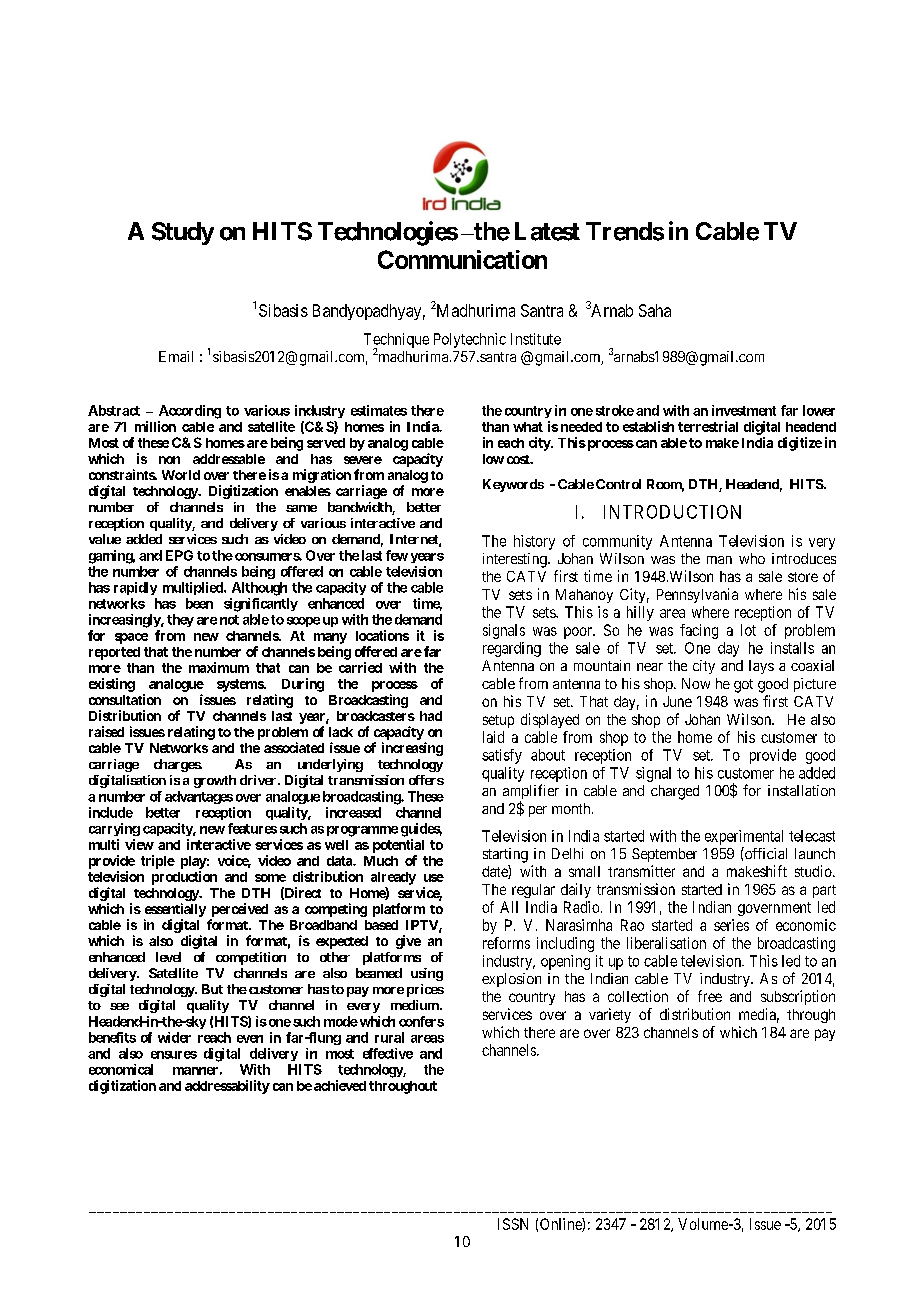  What do you see at coordinates (519, 459) in the screenshot?
I see `cost` at bounding box center [519, 459].
